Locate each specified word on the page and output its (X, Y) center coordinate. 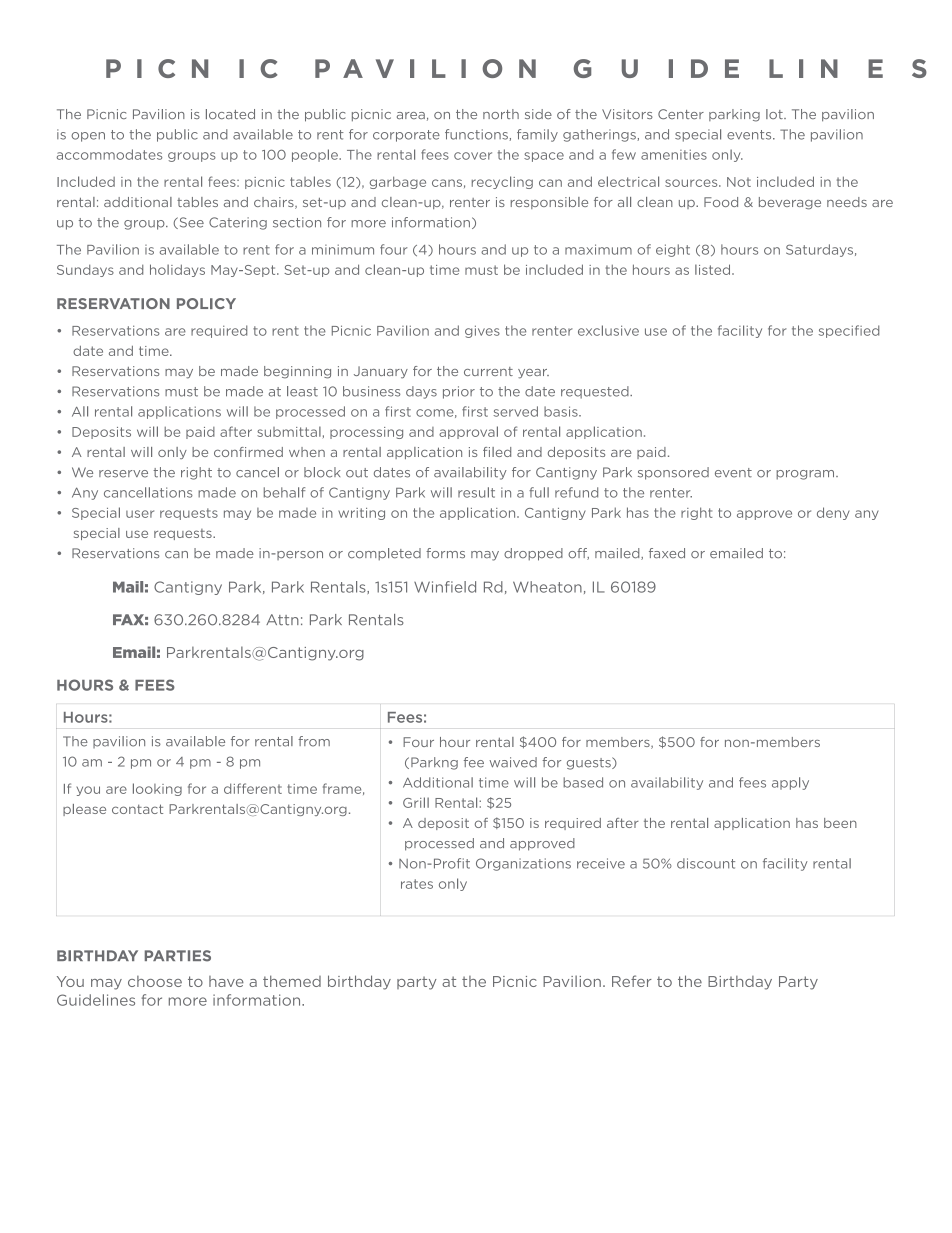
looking (157, 789)
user (140, 514)
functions (476, 134)
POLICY (206, 303)
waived (513, 762)
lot (775, 114)
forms (445, 553)
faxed (667, 553)
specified (849, 331)
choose (155, 981)
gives (482, 331)
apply (790, 783)
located (230, 114)
